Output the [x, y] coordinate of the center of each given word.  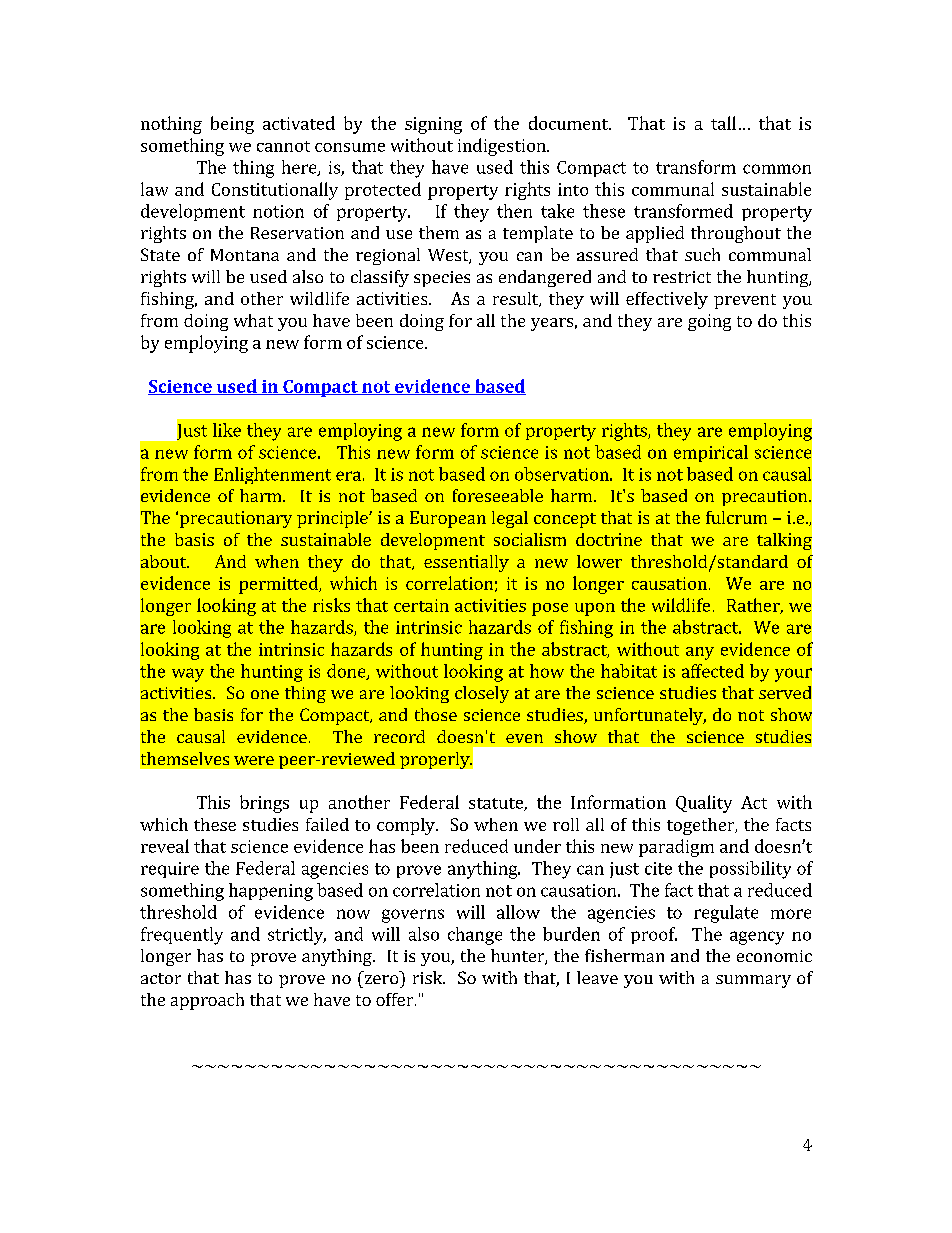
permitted [279, 585]
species [442, 279]
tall [723, 123]
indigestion [503, 147]
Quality [704, 804]
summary [753, 981]
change [475, 936]
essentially [466, 563]
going [709, 322]
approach [207, 1001]
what [253, 320]
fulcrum [736, 517]
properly [436, 760]
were [254, 760]
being [232, 125]
